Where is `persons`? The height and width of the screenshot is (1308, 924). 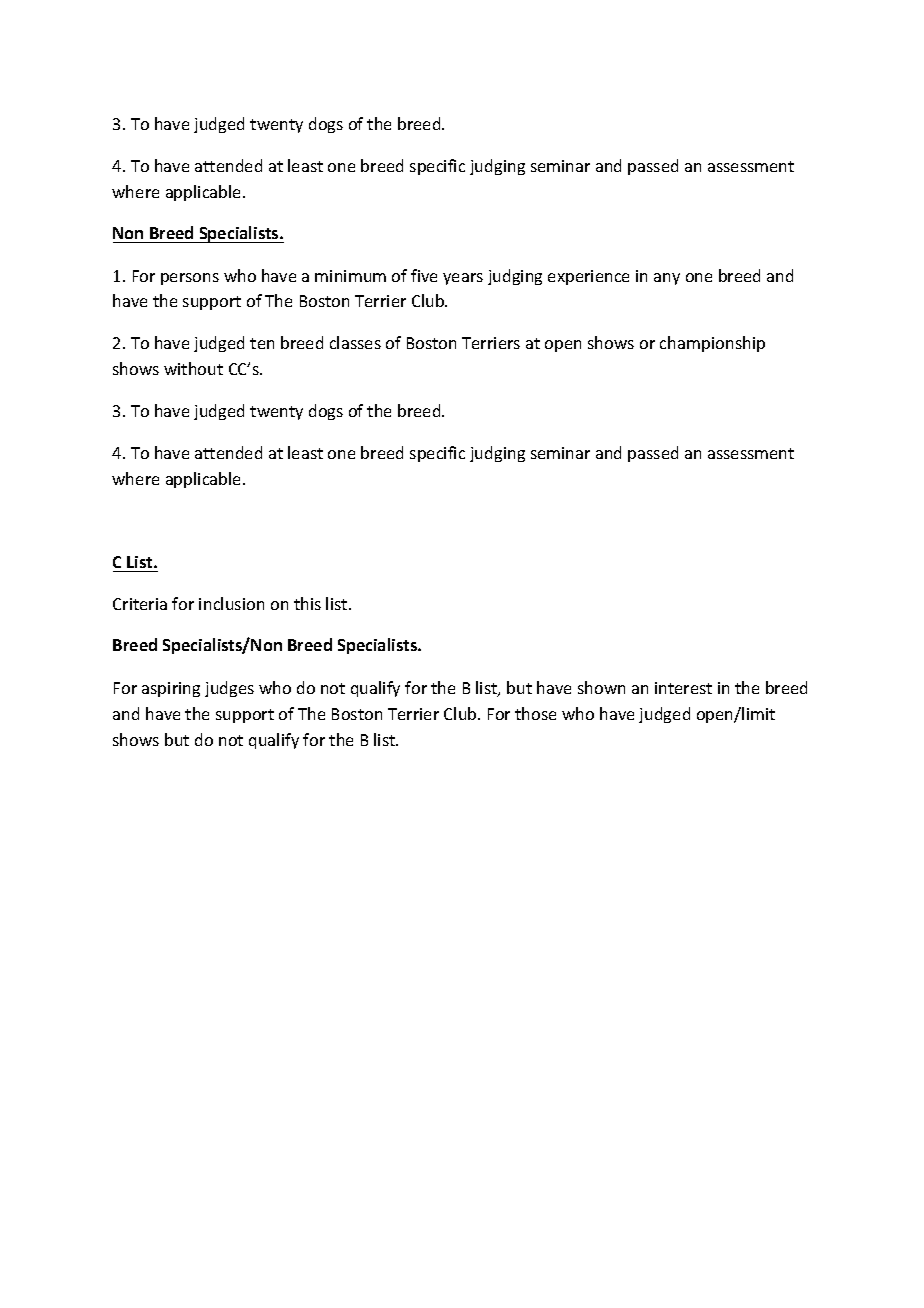
persons is located at coordinates (190, 279).
